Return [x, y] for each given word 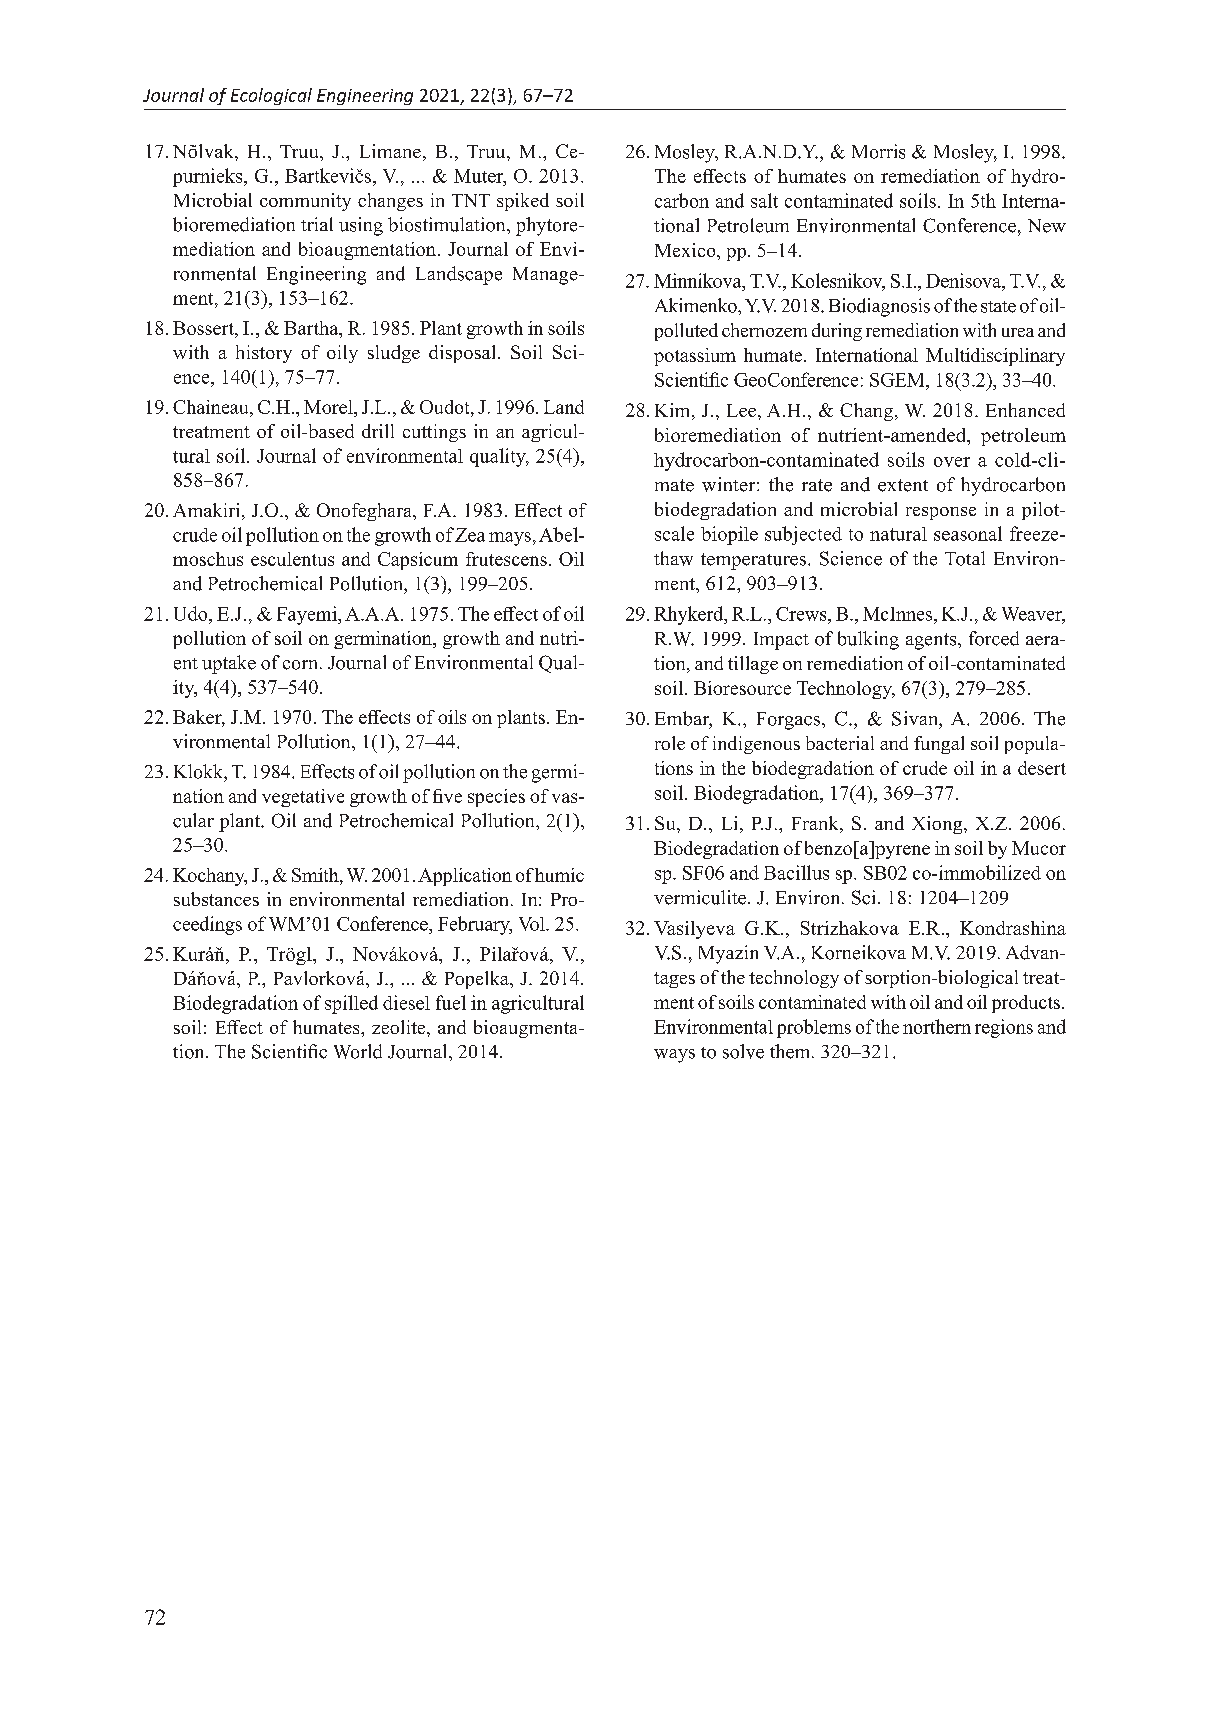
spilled [351, 1004]
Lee [743, 410]
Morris [878, 151]
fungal [939, 745]
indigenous [756, 745]
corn [302, 665]
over [952, 462]
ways [674, 1056]
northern [937, 1026]
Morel [329, 407]
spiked [523, 202]
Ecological [271, 96]
